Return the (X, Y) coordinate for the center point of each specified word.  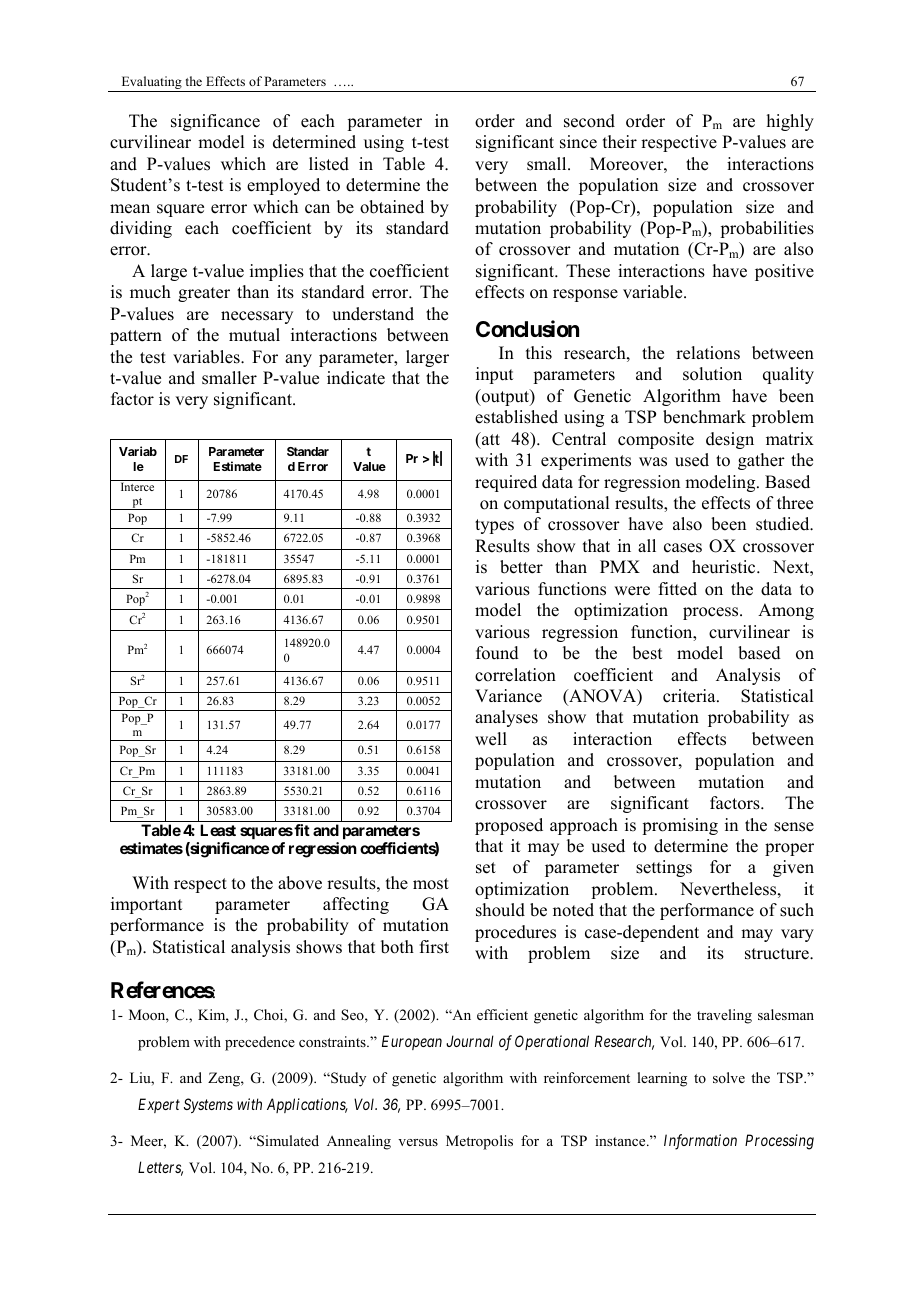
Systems (208, 1105)
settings (664, 868)
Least (218, 830)
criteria (690, 696)
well (491, 739)
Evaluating (151, 84)
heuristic (725, 567)
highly (790, 122)
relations (708, 353)
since (578, 142)
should (500, 910)
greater (204, 294)
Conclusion (527, 329)
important (146, 905)
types (494, 526)
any (298, 360)
